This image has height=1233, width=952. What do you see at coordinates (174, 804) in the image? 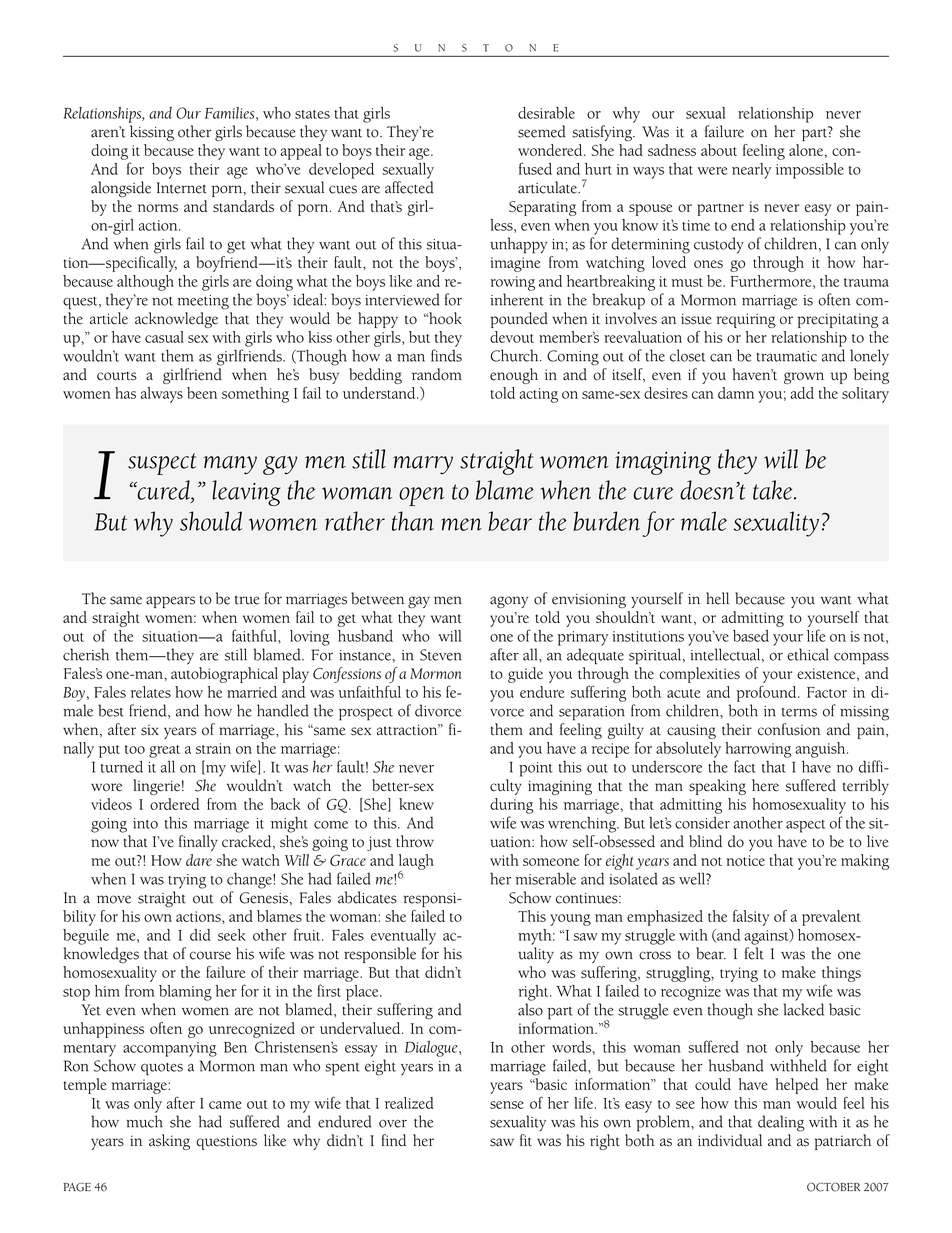
I see `ordered` at bounding box center [174, 804].
